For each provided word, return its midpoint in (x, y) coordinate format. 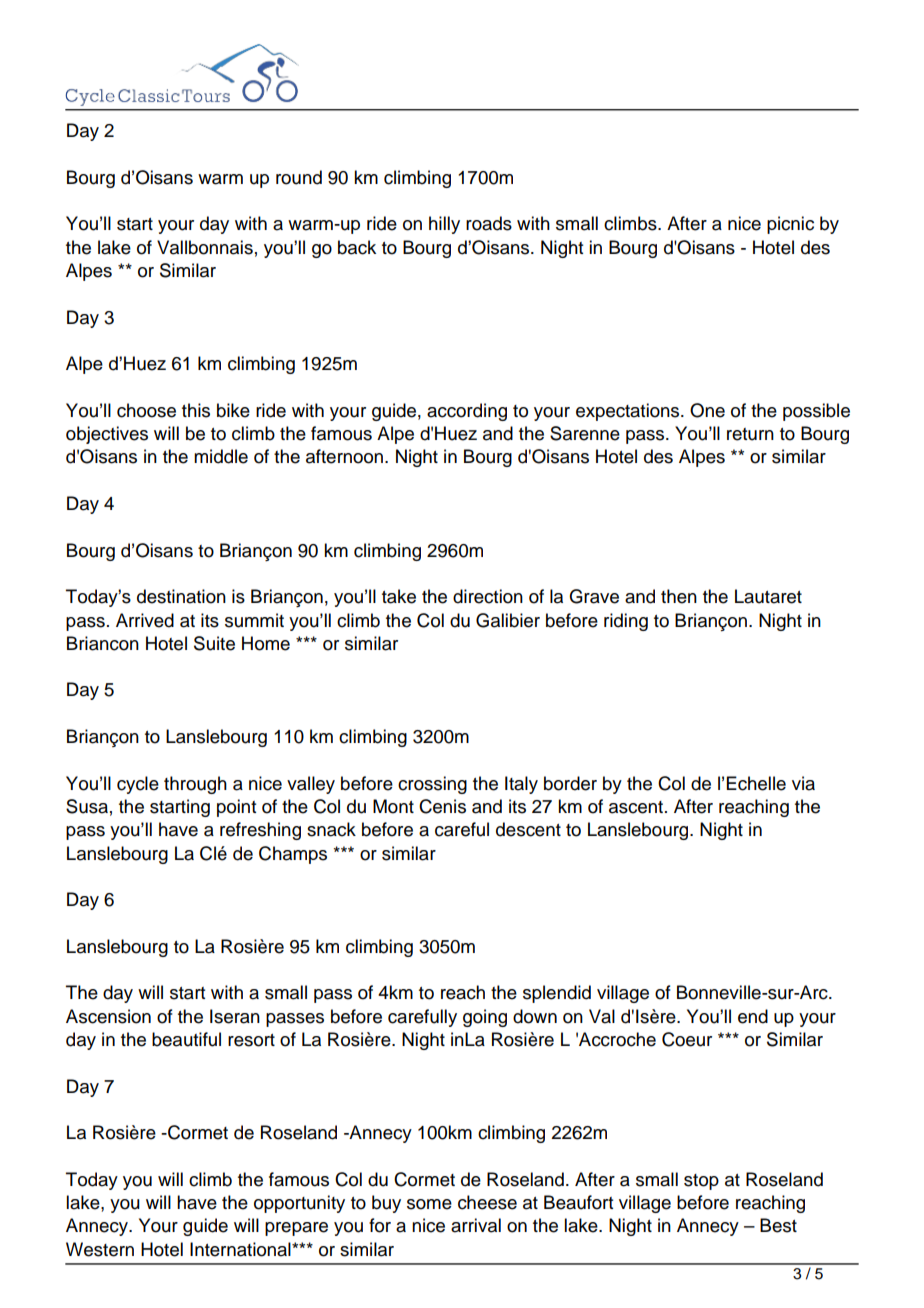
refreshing (260, 831)
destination (181, 596)
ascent (636, 807)
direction (488, 596)
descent (528, 829)
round (299, 177)
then (679, 596)
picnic (790, 225)
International (241, 1249)
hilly (444, 225)
